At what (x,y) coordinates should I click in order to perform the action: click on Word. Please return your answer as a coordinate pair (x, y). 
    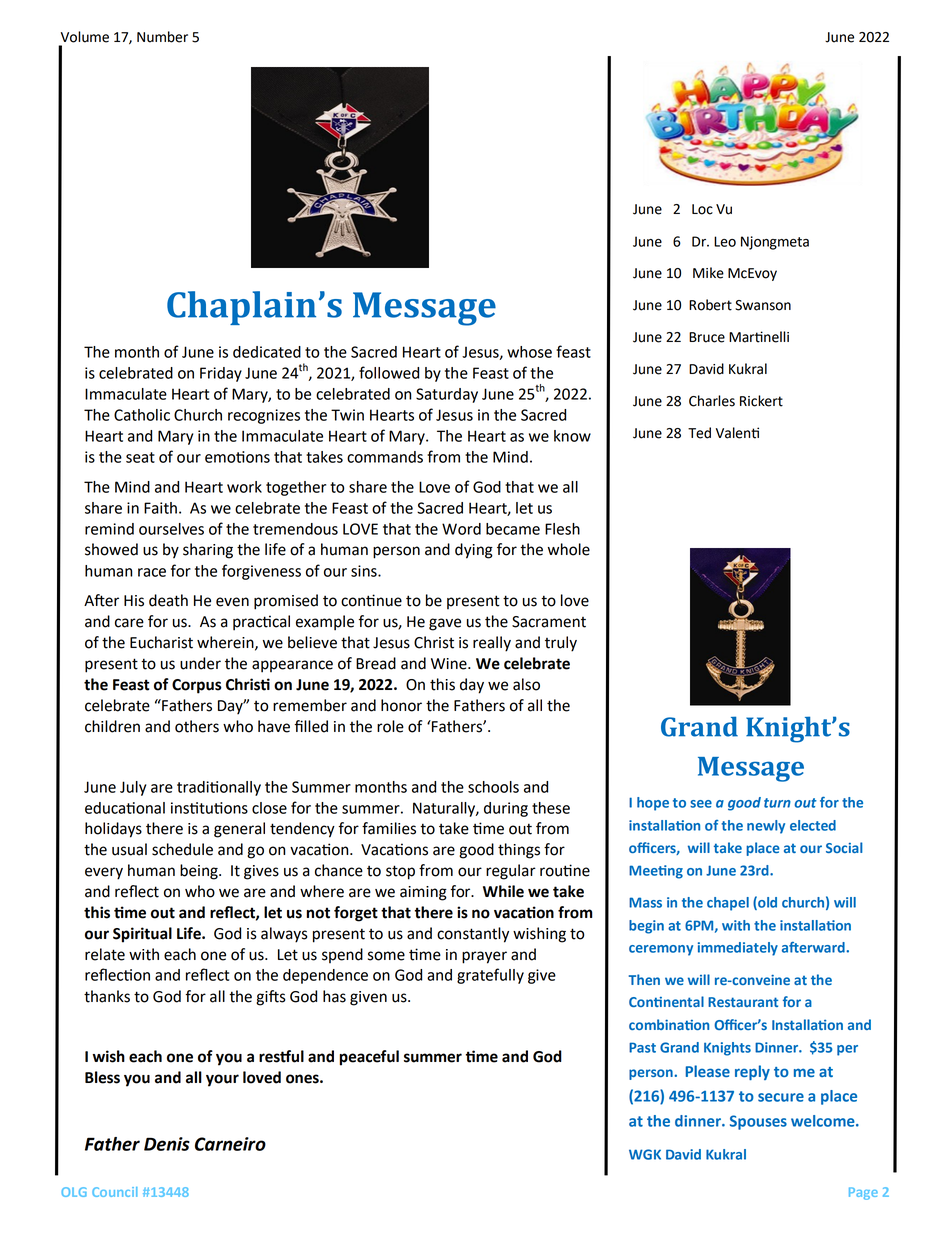
    Looking at the image, I should click on (461, 529).
